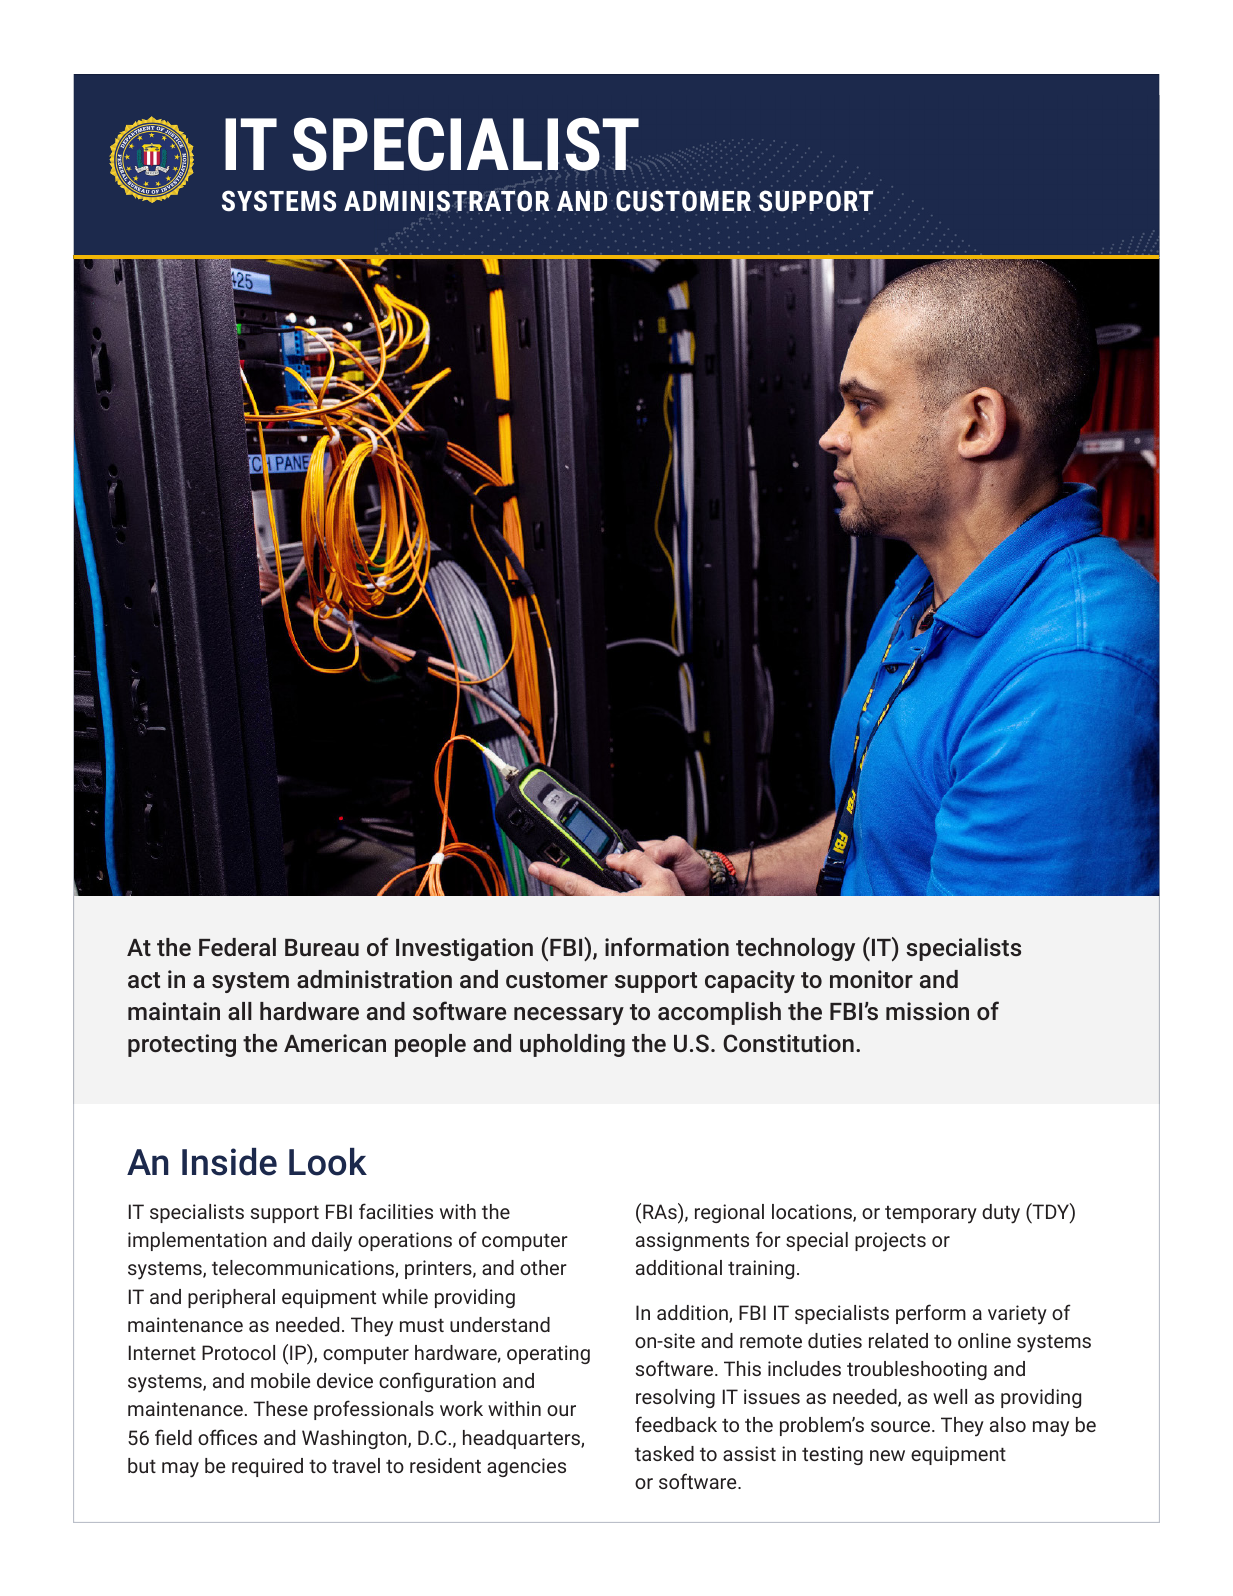 The height and width of the screenshot is (1596, 1233). Describe the element at coordinates (237, 947) in the screenshot. I see `Federal` at that location.
